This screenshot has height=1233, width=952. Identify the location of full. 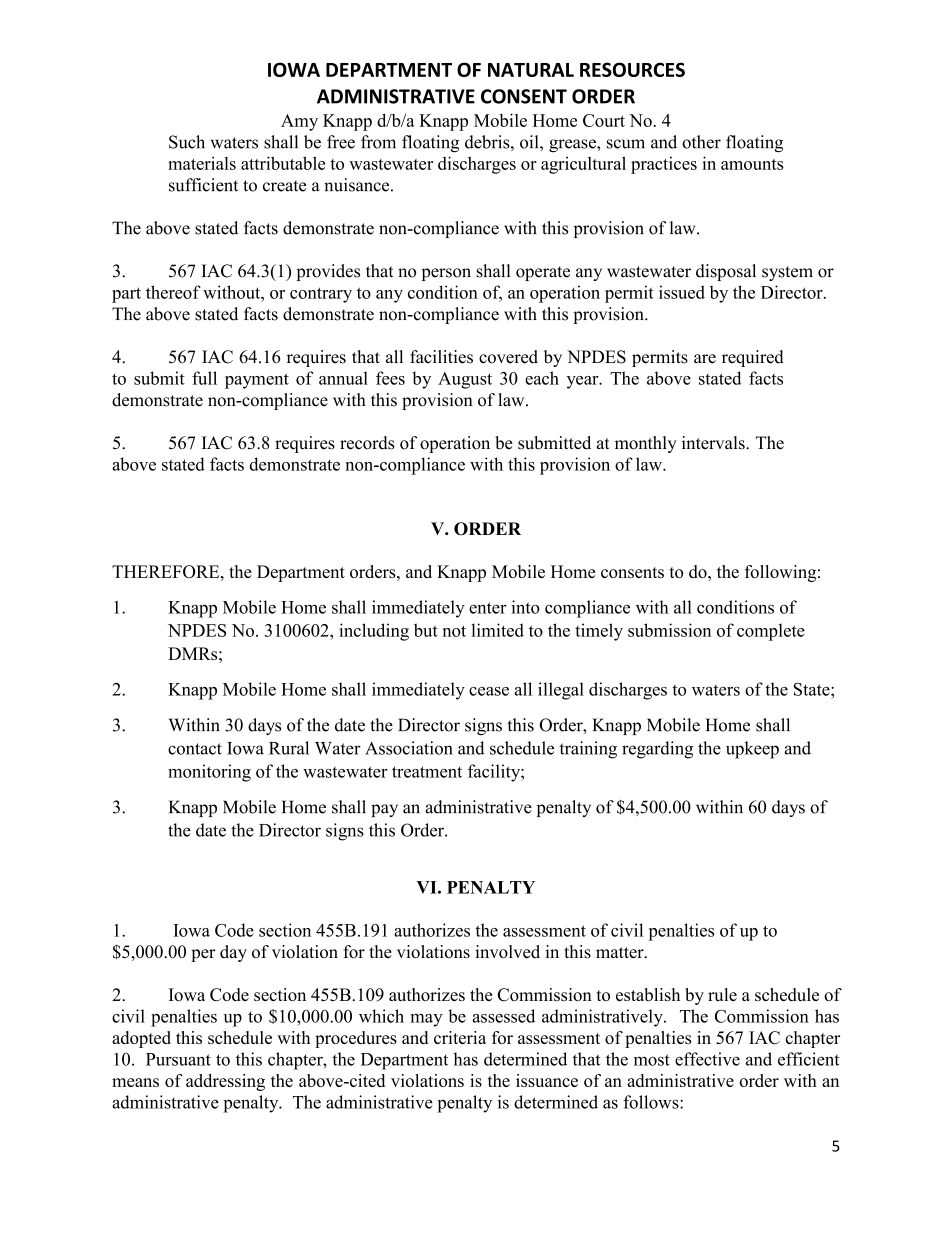
(204, 378).
